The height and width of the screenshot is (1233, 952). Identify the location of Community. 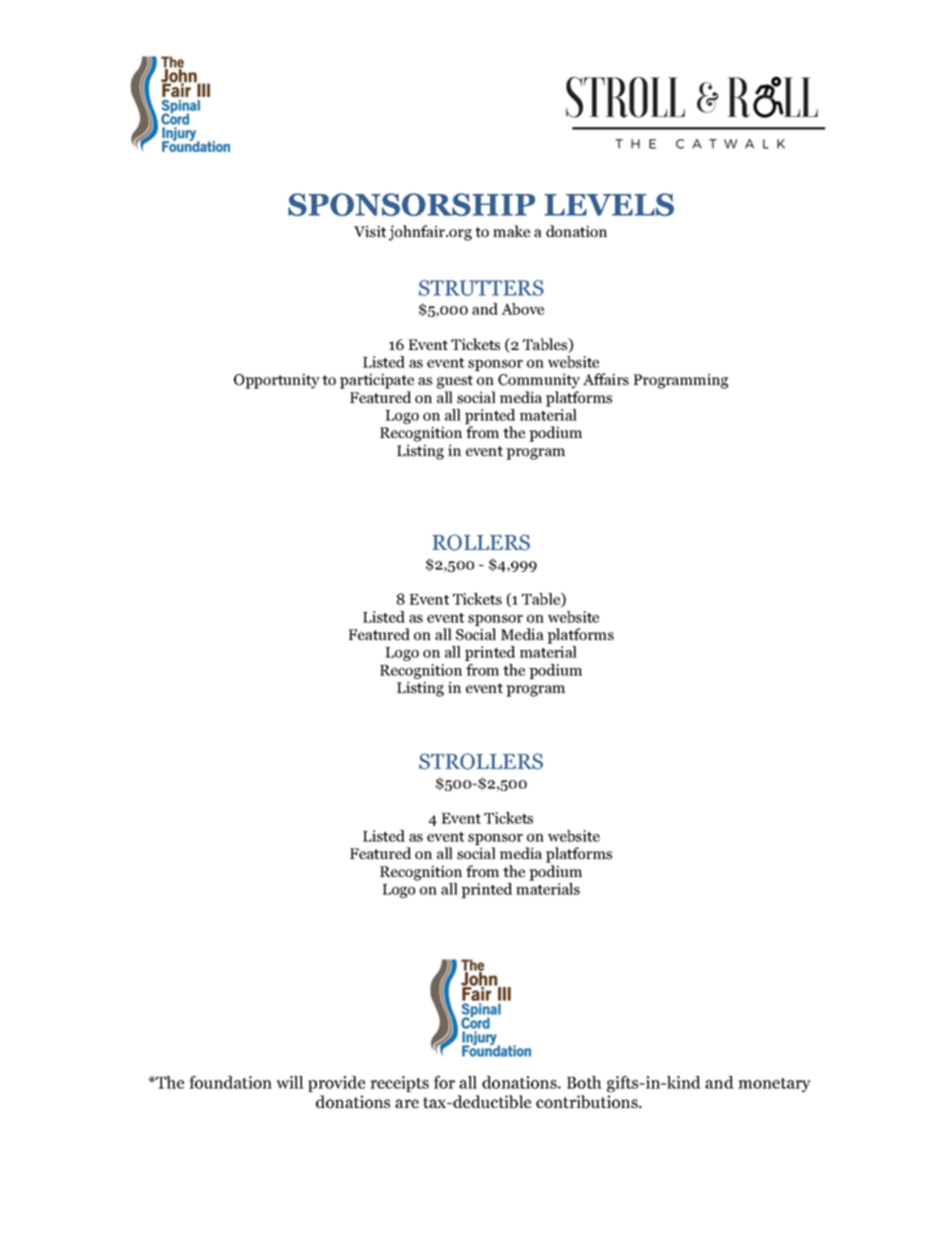
(539, 381).
